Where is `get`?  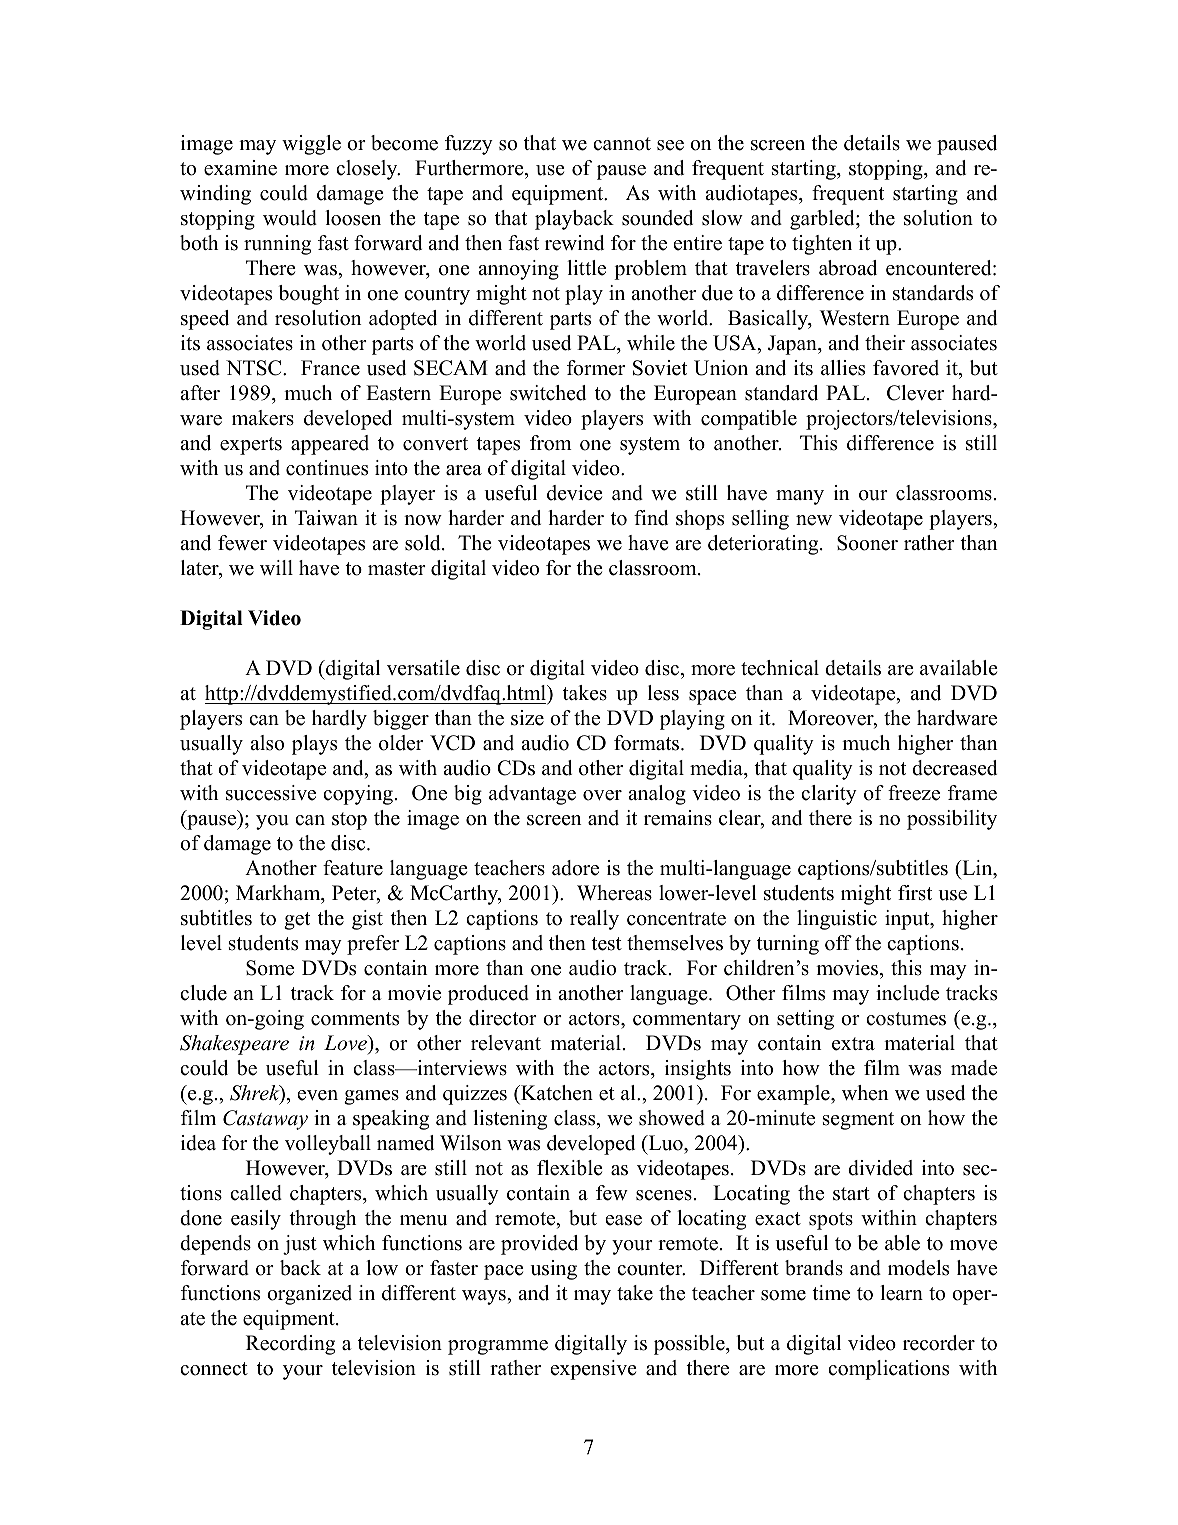
get is located at coordinates (297, 921).
